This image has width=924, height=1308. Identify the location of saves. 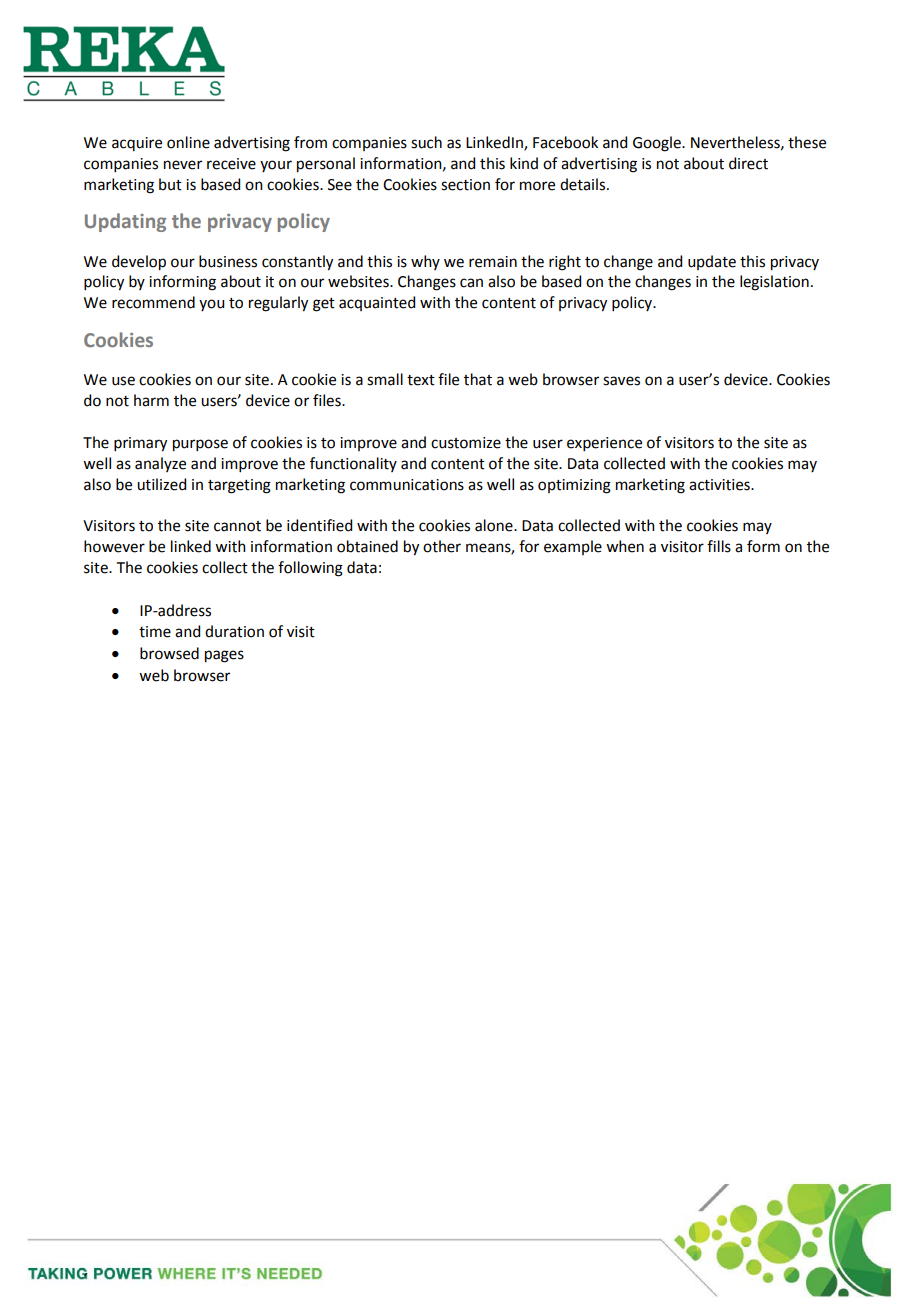
(621, 381).
